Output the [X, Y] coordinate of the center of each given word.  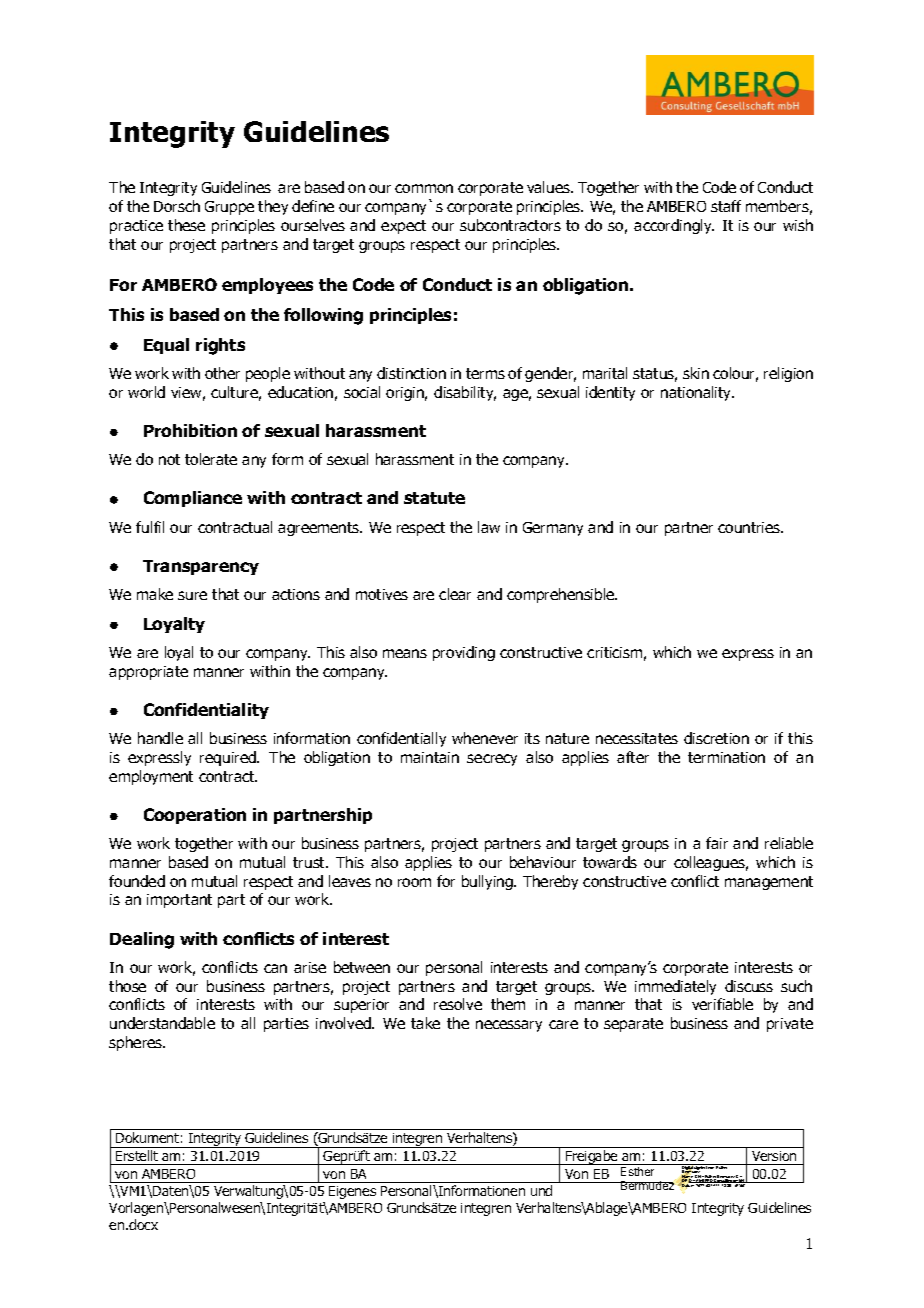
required [229, 758]
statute [434, 498]
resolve [458, 1004]
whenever [485, 738]
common [424, 188]
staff [726, 206]
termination [726, 757]
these [186, 225]
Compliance [193, 499]
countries [750, 527]
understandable [162, 1023]
